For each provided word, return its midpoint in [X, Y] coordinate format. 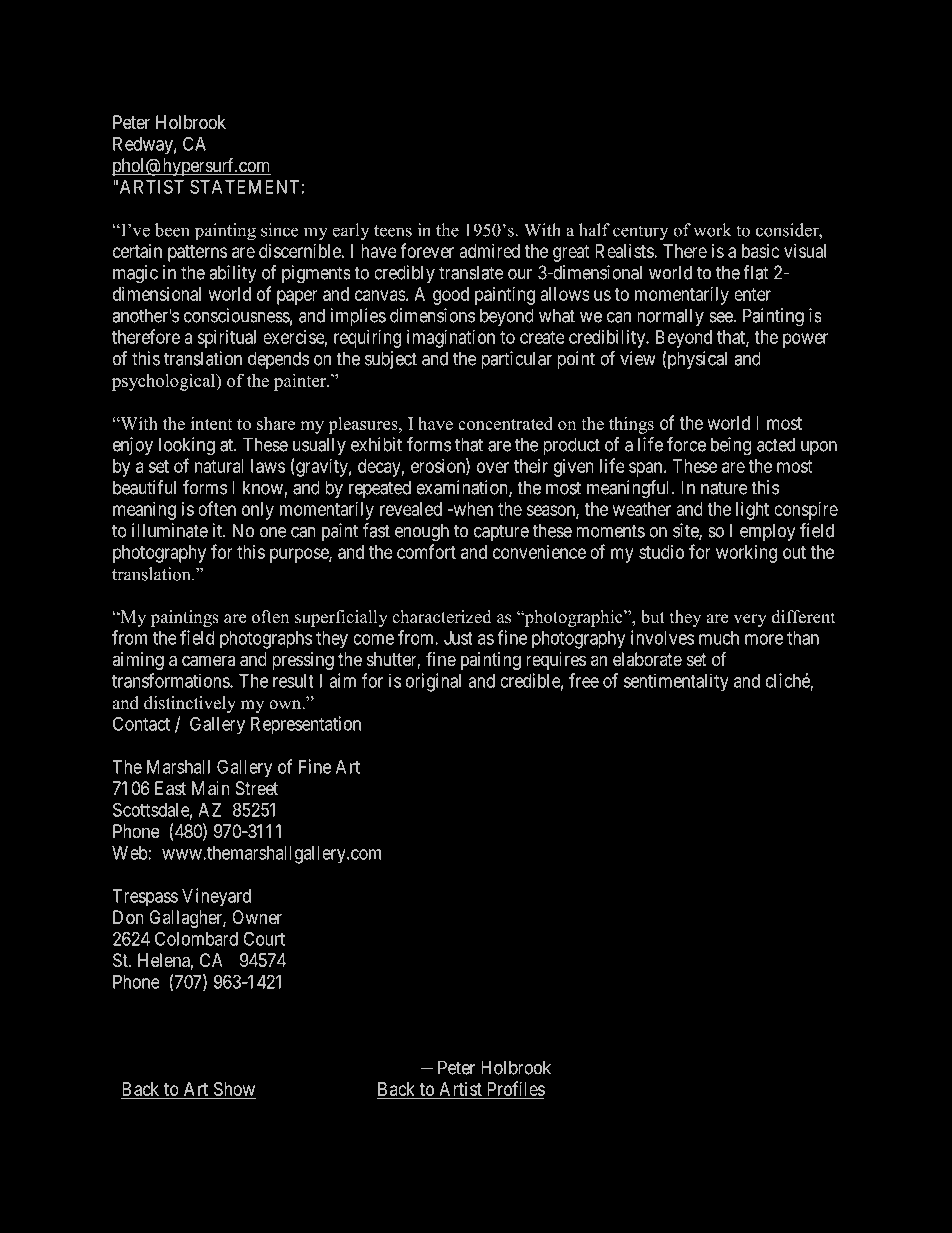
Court [264, 938]
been [172, 230]
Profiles [516, 1088]
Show [233, 1090]
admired [490, 251]
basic [761, 251]
